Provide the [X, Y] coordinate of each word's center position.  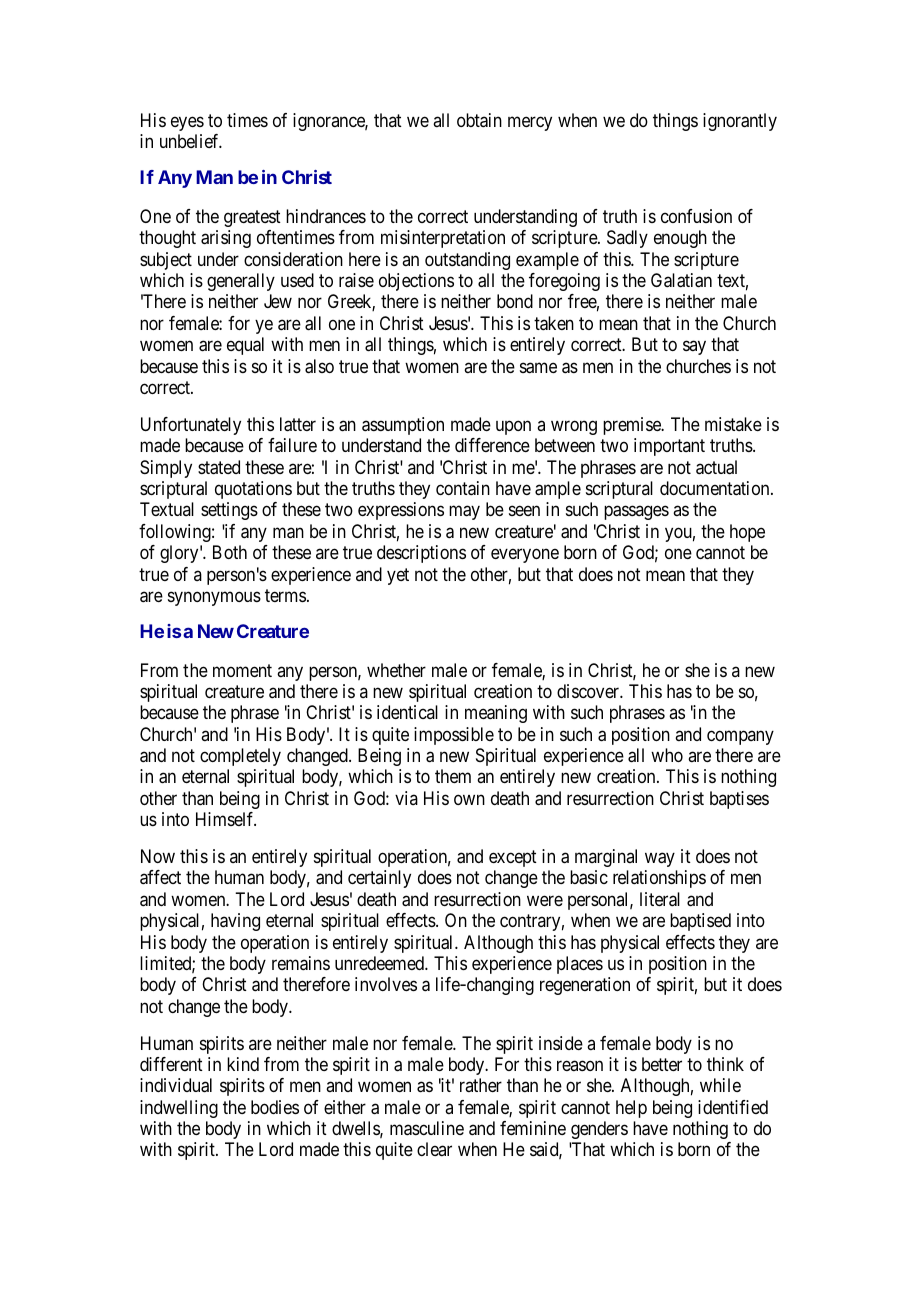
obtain [479, 120]
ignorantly [740, 122]
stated [219, 467]
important [669, 447]
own [469, 799]
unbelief [191, 141]
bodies [275, 1107]
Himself [226, 819]
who [667, 755]
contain [463, 488]
